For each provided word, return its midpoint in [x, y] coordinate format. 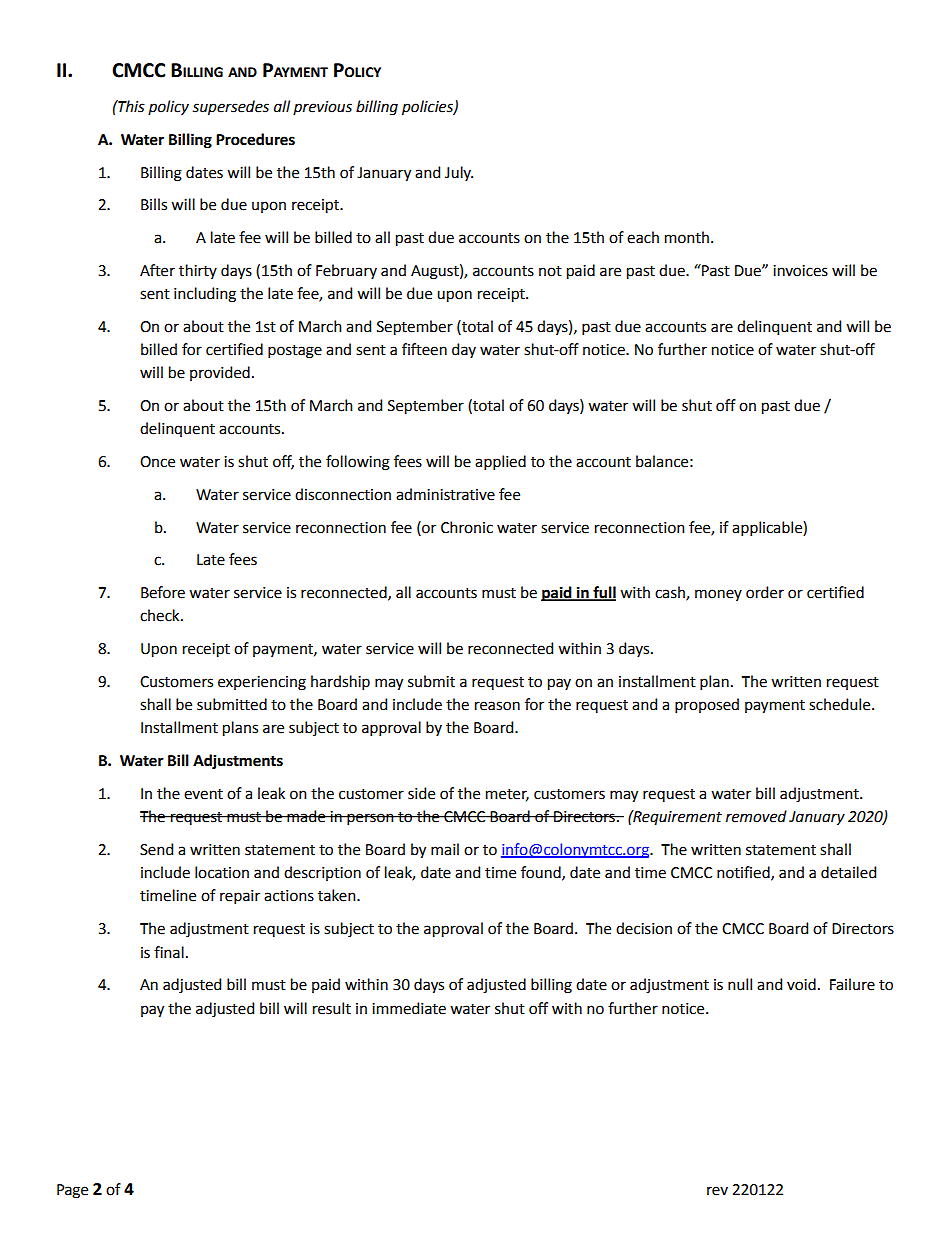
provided [220, 373]
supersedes [231, 108]
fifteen [424, 349]
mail [445, 849]
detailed [848, 872]
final [169, 952]
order [765, 592]
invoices [800, 271]
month [687, 237]
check [161, 615]
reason [497, 706]
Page [72, 1191]
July [459, 173]
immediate [409, 1008]
